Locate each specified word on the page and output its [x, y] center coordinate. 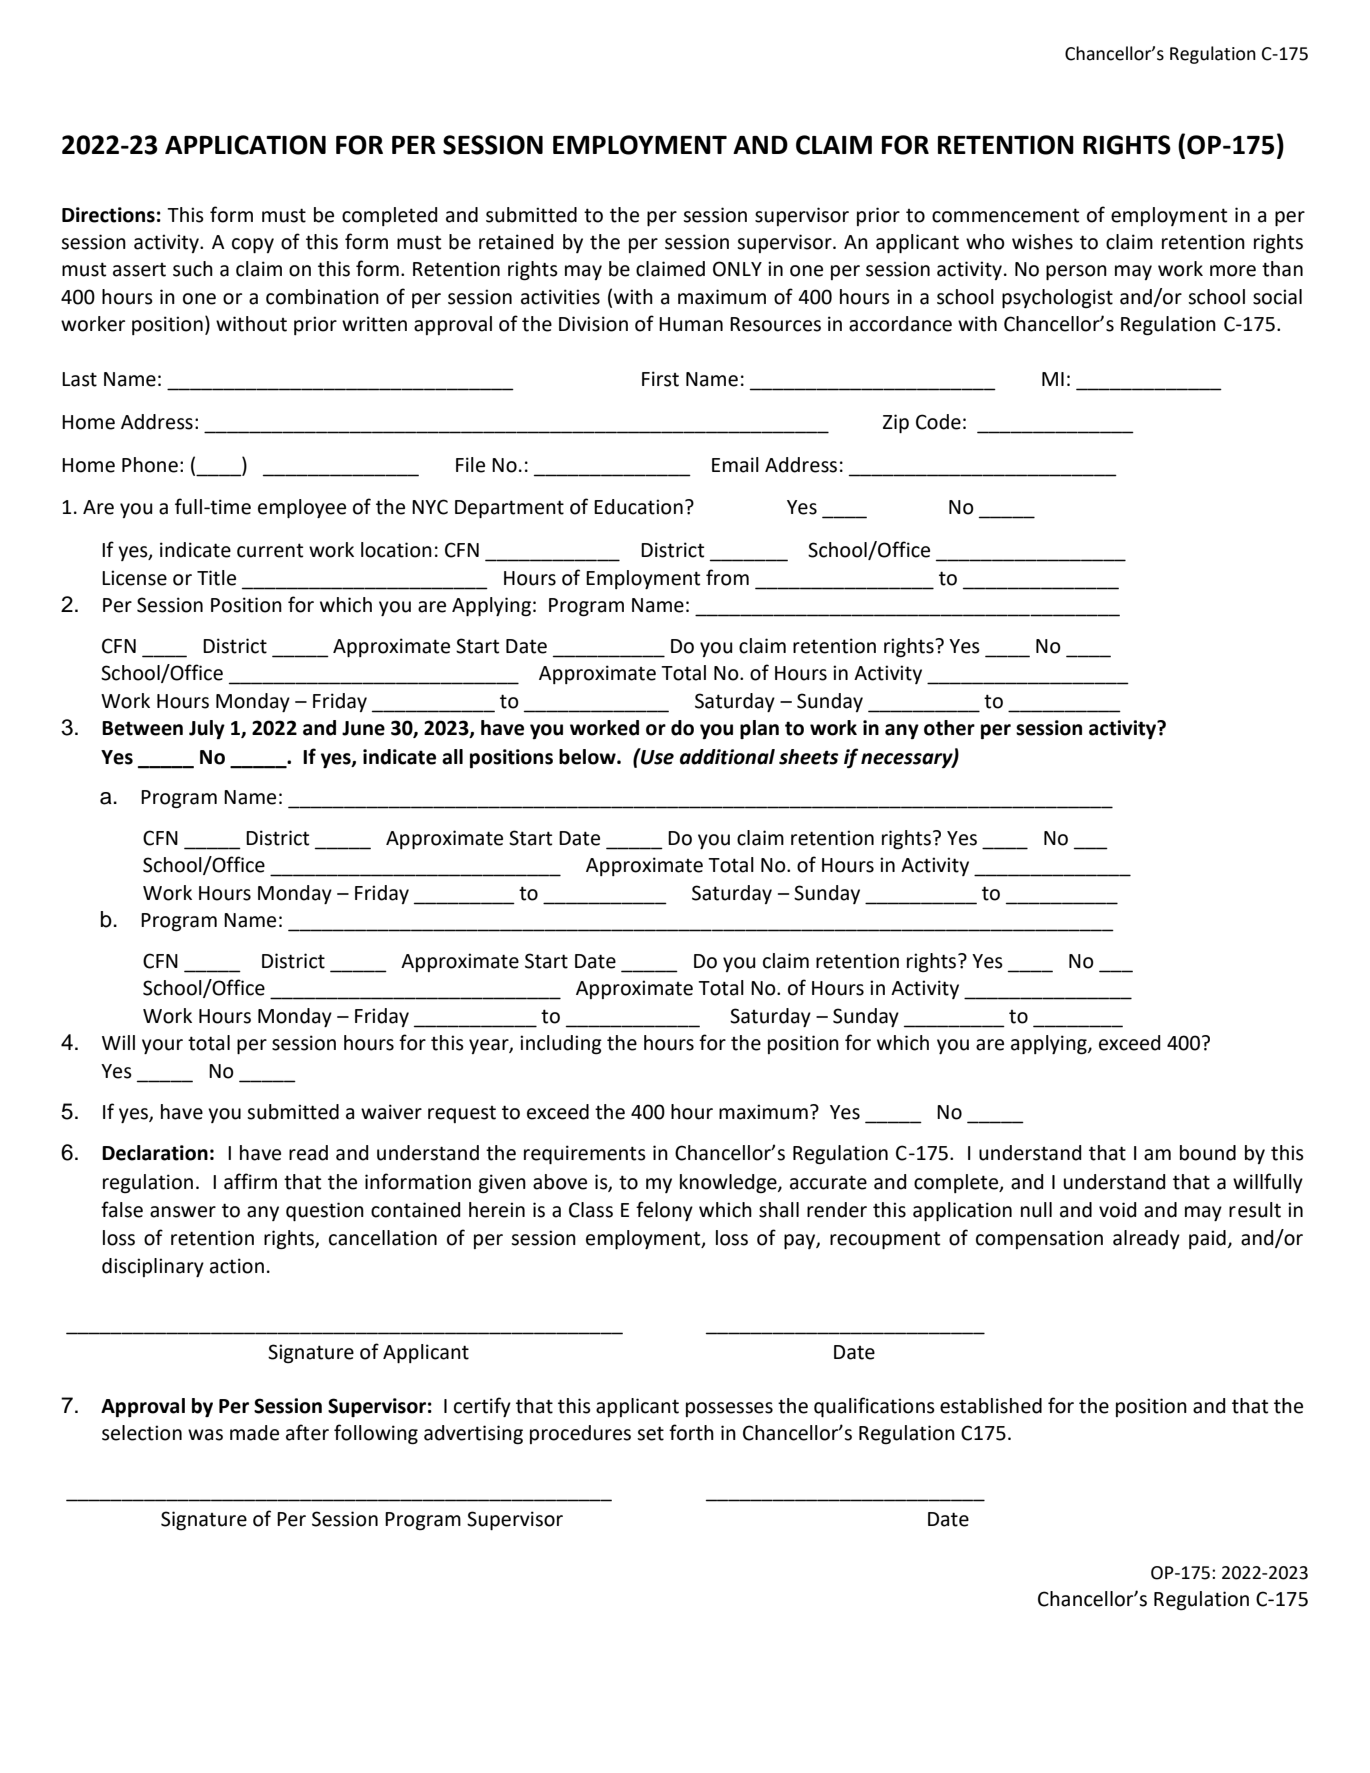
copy [253, 245]
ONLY [737, 269]
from [727, 577]
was [205, 1435]
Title [216, 578]
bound [1208, 1153]
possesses [729, 1409]
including [561, 1045]
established [991, 1406]
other [949, 728]
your [162, 1046]
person [1076, 272]
